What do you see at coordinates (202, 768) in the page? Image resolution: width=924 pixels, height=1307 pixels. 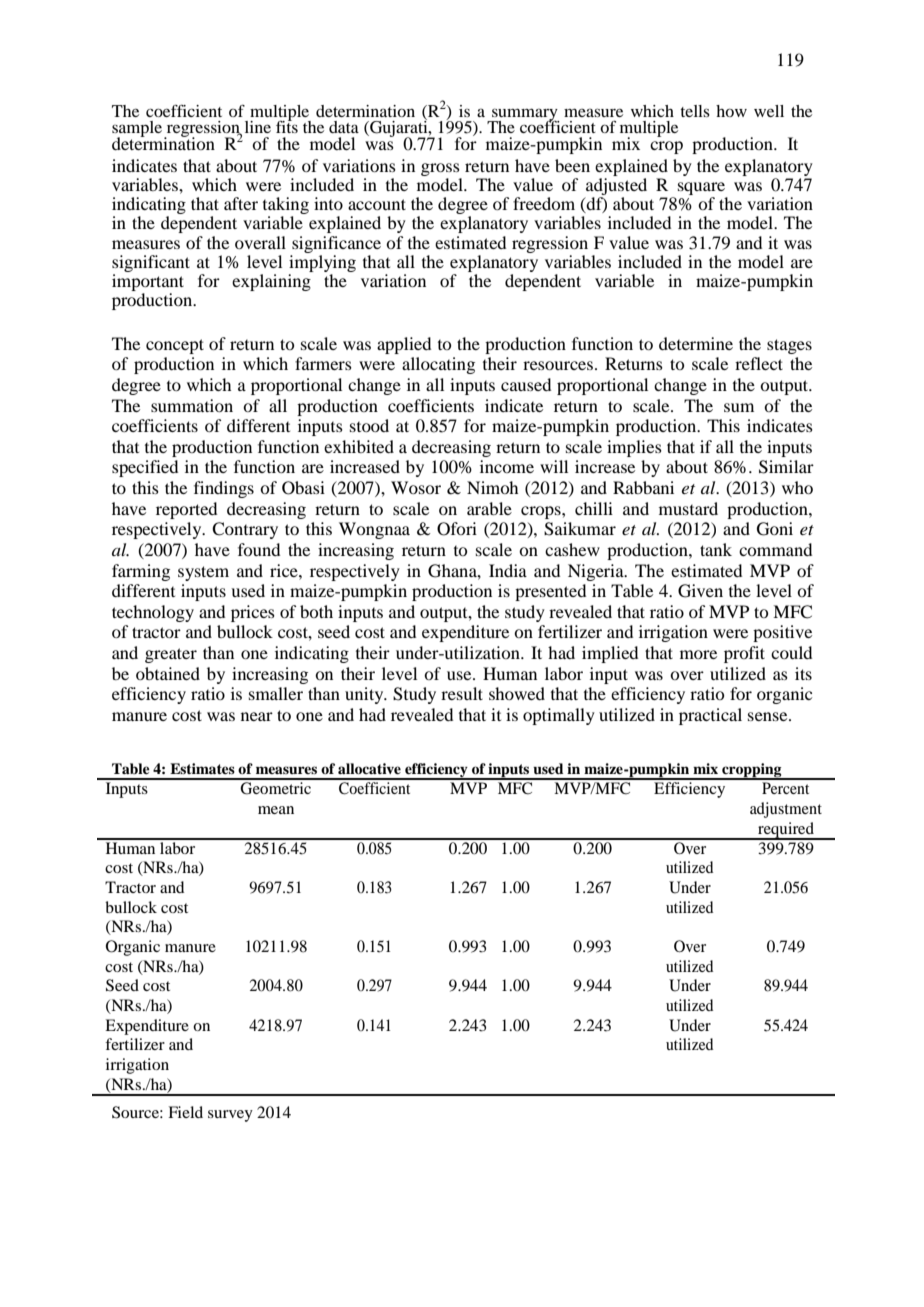 I see `Estimates` at bounding box center [202, 768].
